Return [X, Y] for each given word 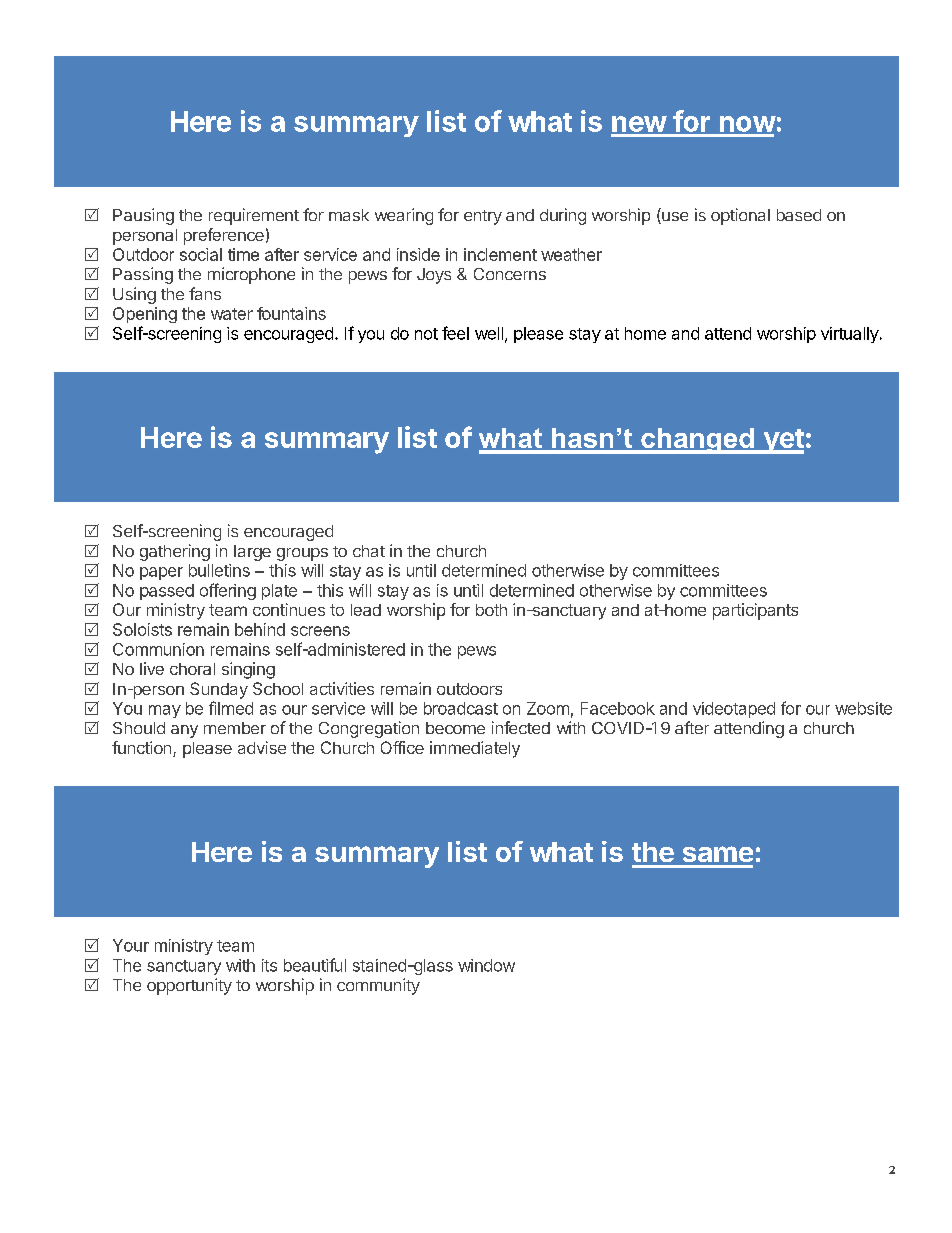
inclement [500, 254]
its [269, 965]
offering [228, 591]
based [799, 215]
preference [224, 236]
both [491, 610]
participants [755, 611]
